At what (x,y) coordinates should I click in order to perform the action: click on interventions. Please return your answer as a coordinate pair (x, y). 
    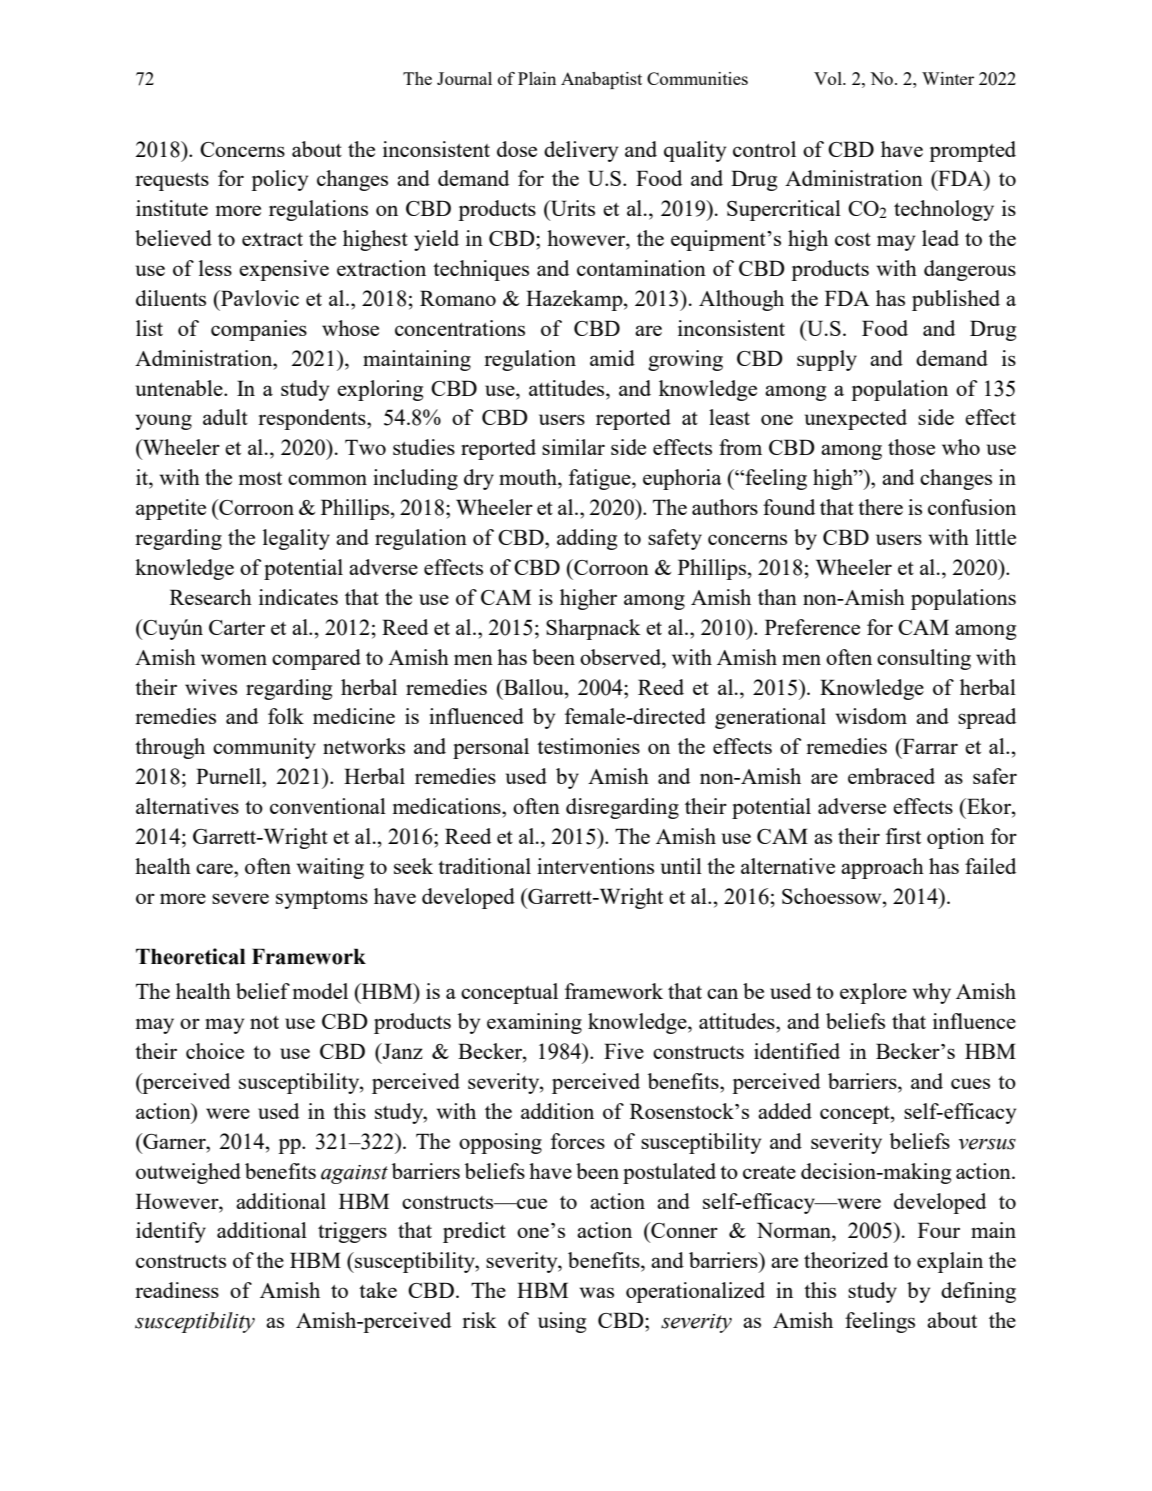
    Looking at the image, I should click on (595, 866).
